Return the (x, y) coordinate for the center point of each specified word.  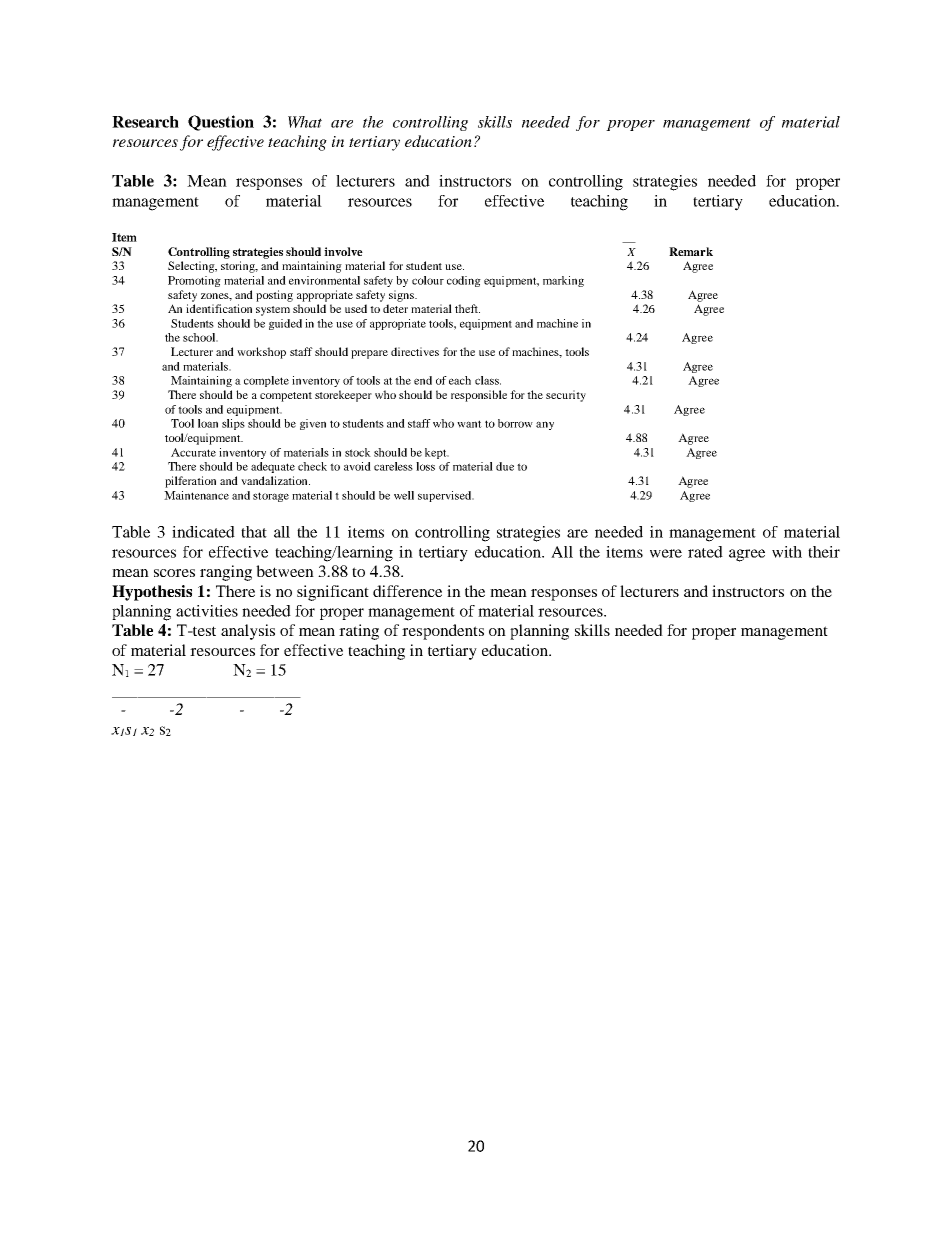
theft (467, 308)
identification (219, 308)
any (545, 425)
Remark (691, 251)
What (305, 122)
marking (563, 281)
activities (207, 611)
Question (221, 123)
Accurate (193, 452)
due (505, 466)
